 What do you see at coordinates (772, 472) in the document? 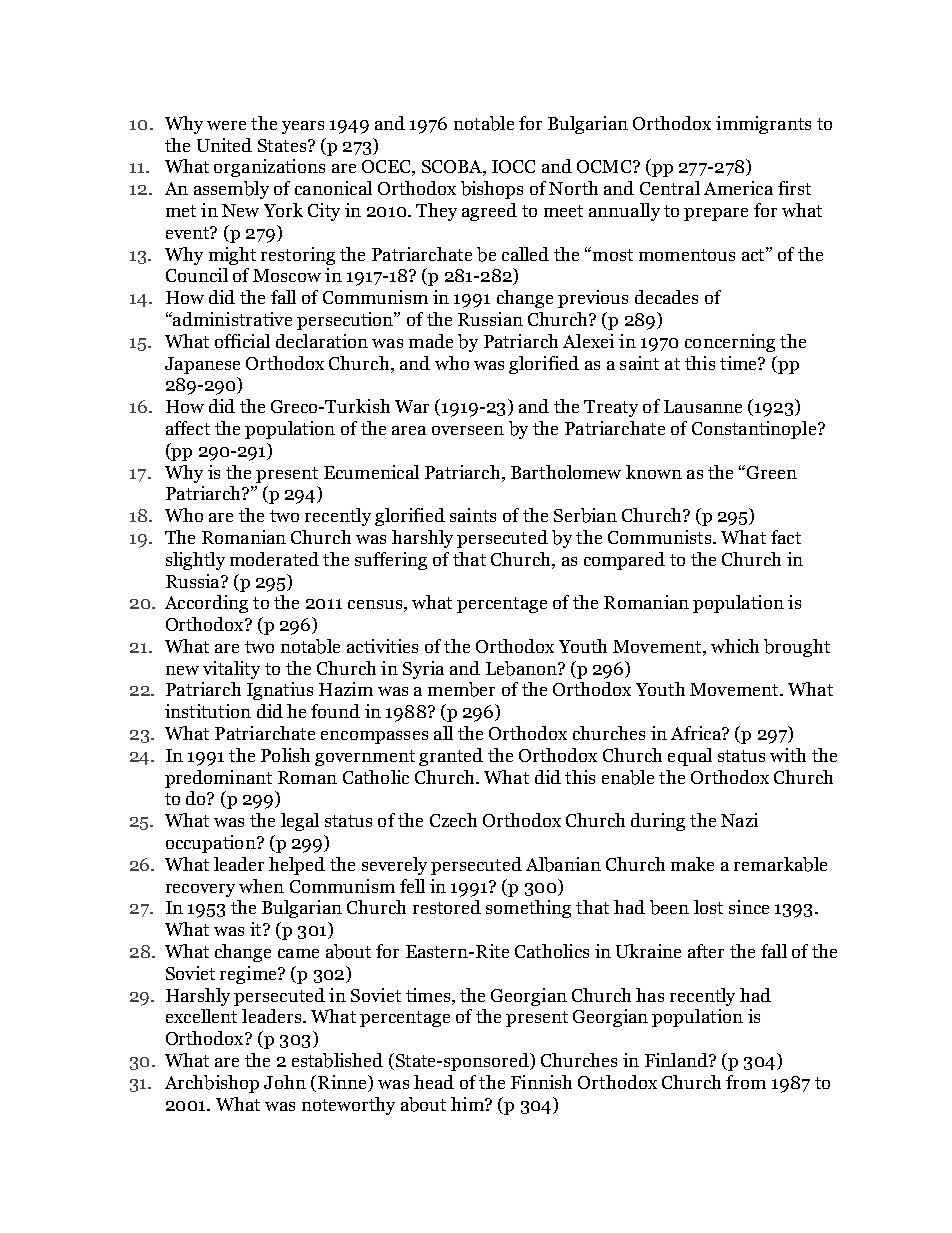
I see `Green` at bounding box center [772, 472].
